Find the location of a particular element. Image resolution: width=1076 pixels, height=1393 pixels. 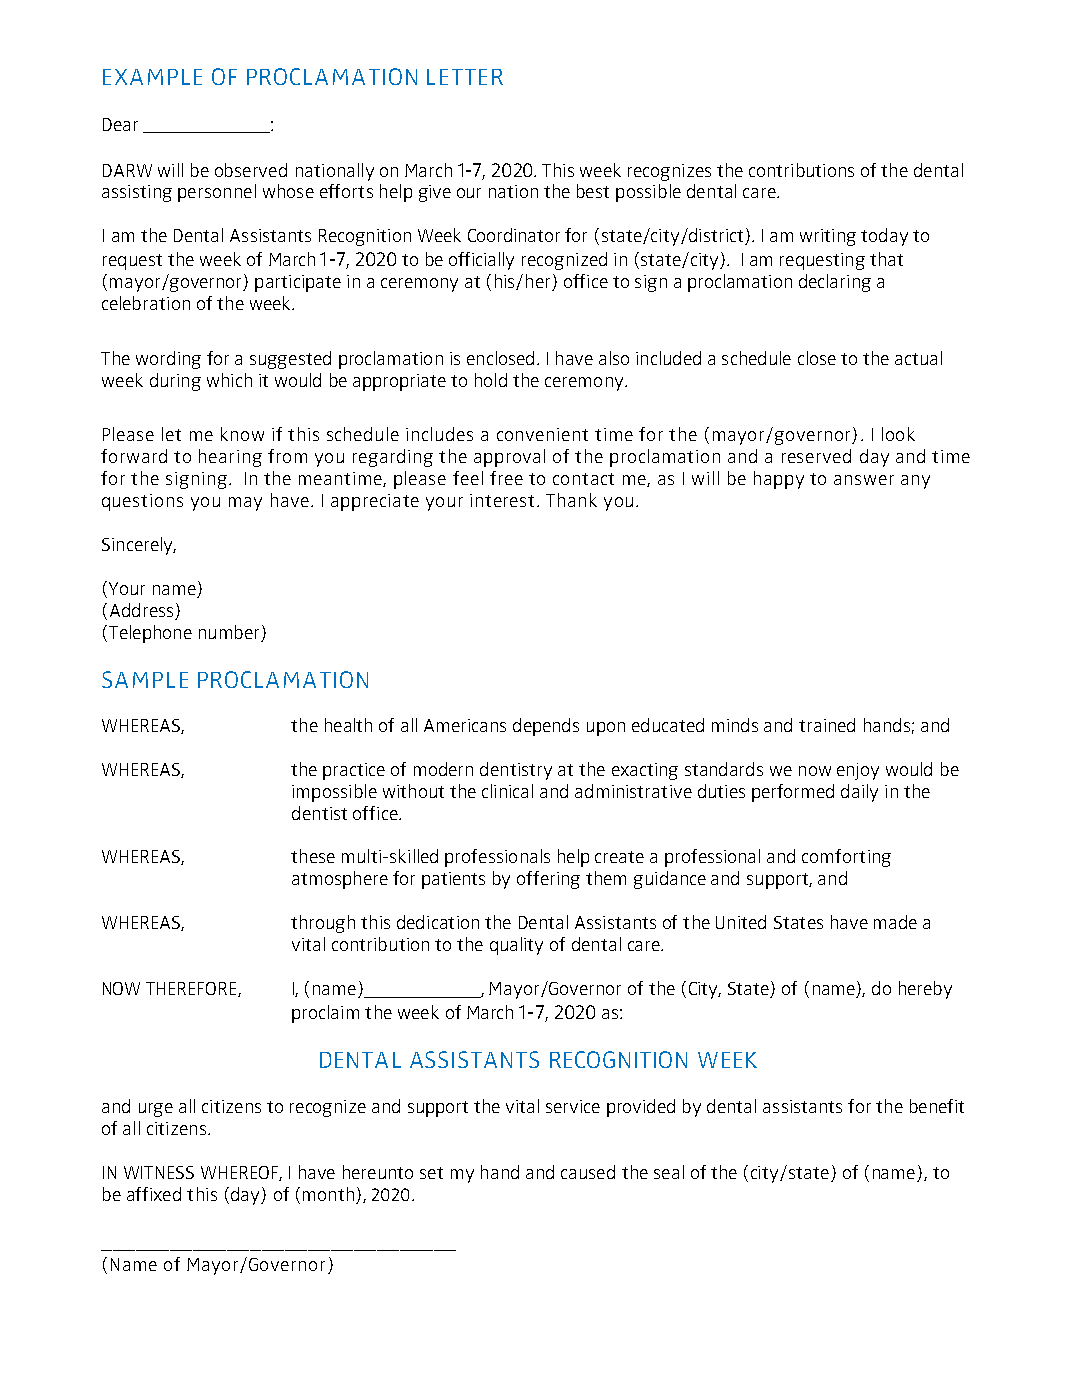

through is located at coordinates (323, 924).
